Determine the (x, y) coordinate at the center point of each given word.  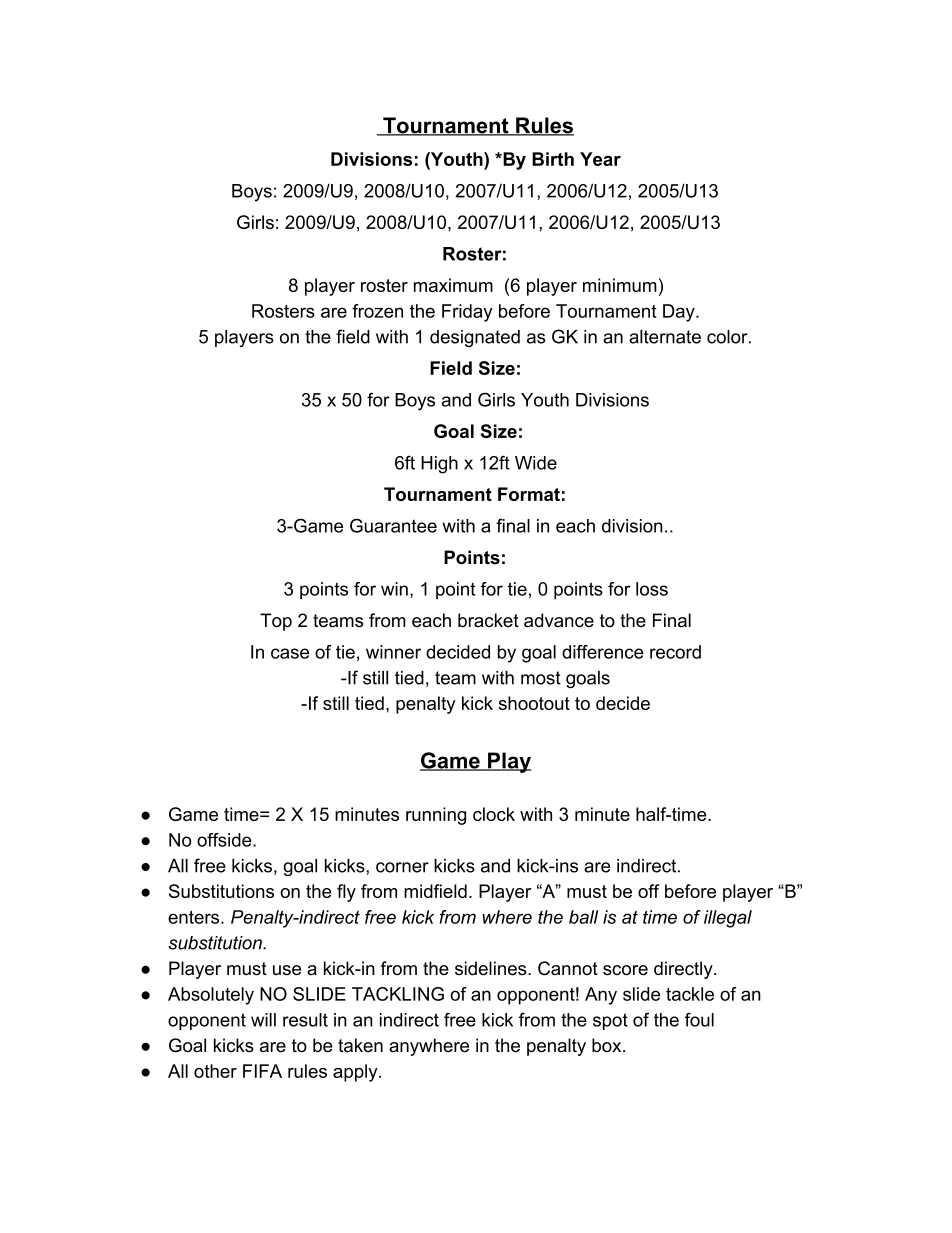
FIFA (262, 1071)
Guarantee (393, 525)
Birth (553, 159)
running (436, 816)
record (675, 652)
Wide (536, 463)
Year (600, 159)
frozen (377, 311)
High (439, 465)
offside (225, 840)
